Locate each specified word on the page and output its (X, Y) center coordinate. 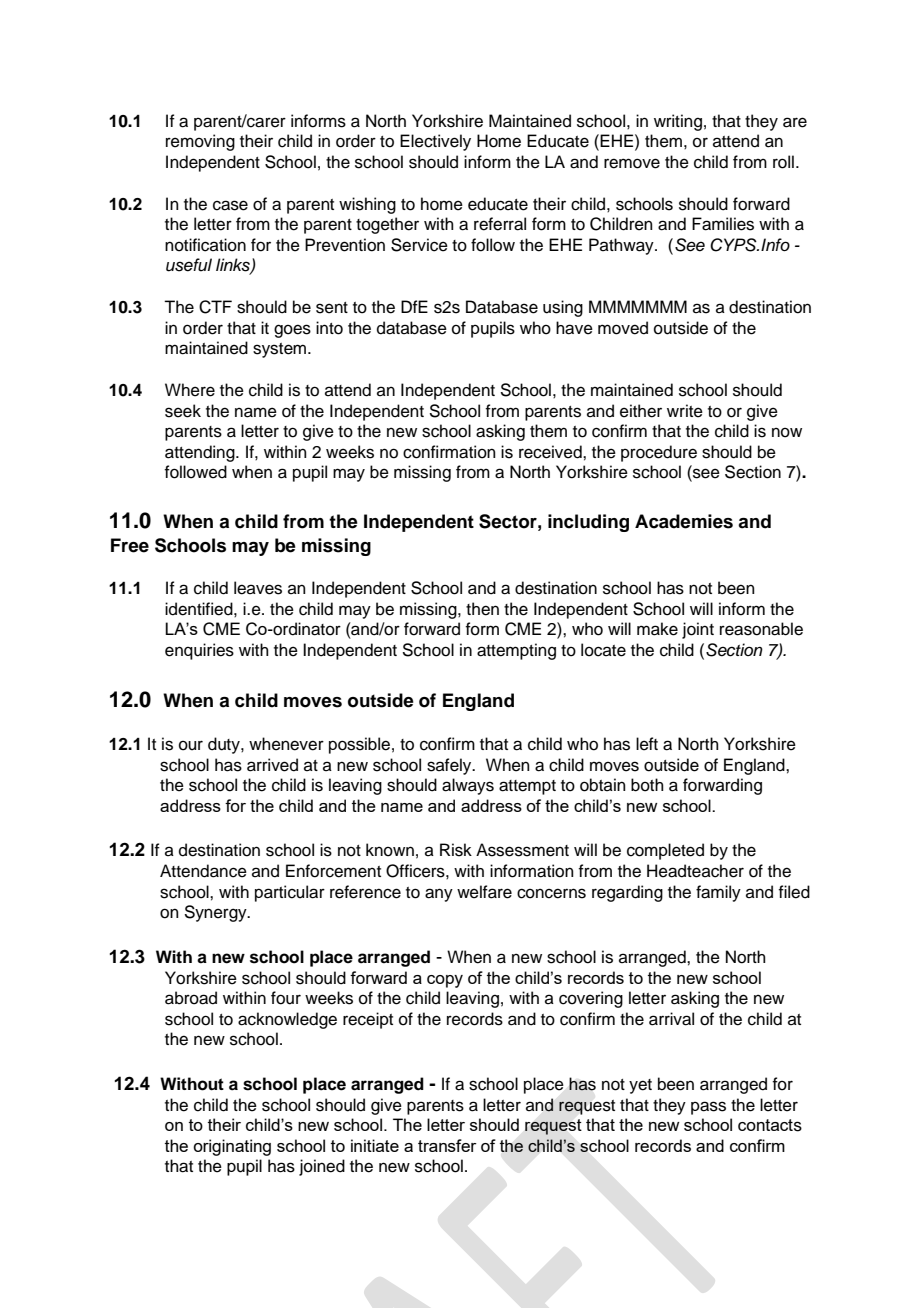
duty (225, 745)
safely (450, 766)
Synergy (216, 913)
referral (500, 224)
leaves (258, 588)
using (563, 308)
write (685, 411)
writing (678, 122)
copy (445, 981)
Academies (684, 521)
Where (190, 390)
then (482, 609)
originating (232, 1147)
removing (200, 142)
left (647, 744)
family (718, 893)
